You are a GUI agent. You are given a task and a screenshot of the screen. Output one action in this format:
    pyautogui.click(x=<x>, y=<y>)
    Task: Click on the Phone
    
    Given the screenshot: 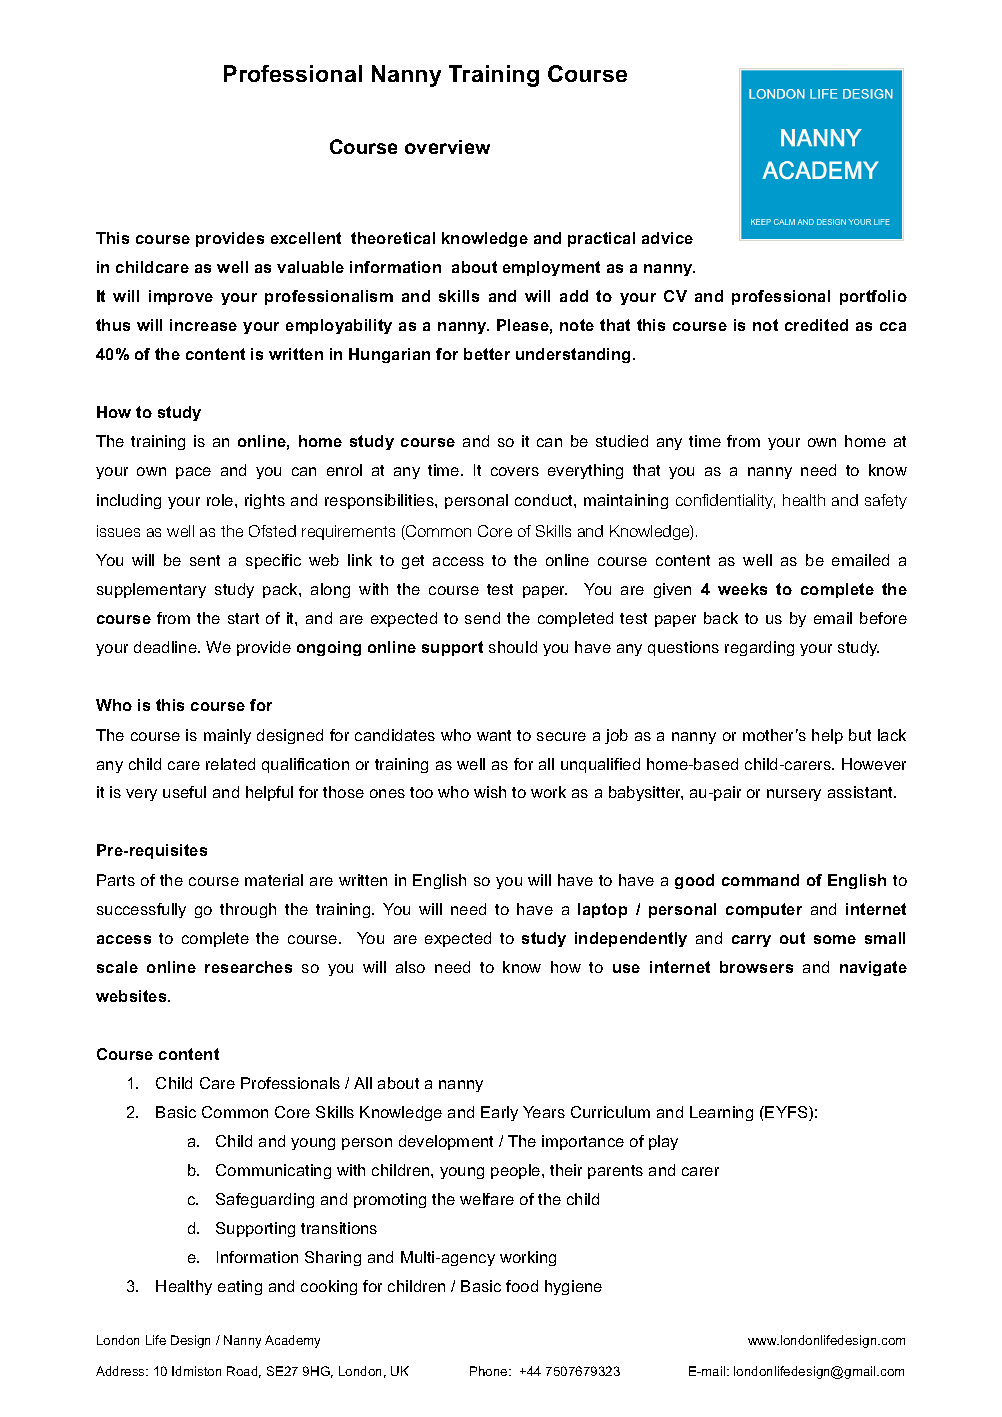 What is the action you would take?
    pyautogui.click(x=490, y=1371)
